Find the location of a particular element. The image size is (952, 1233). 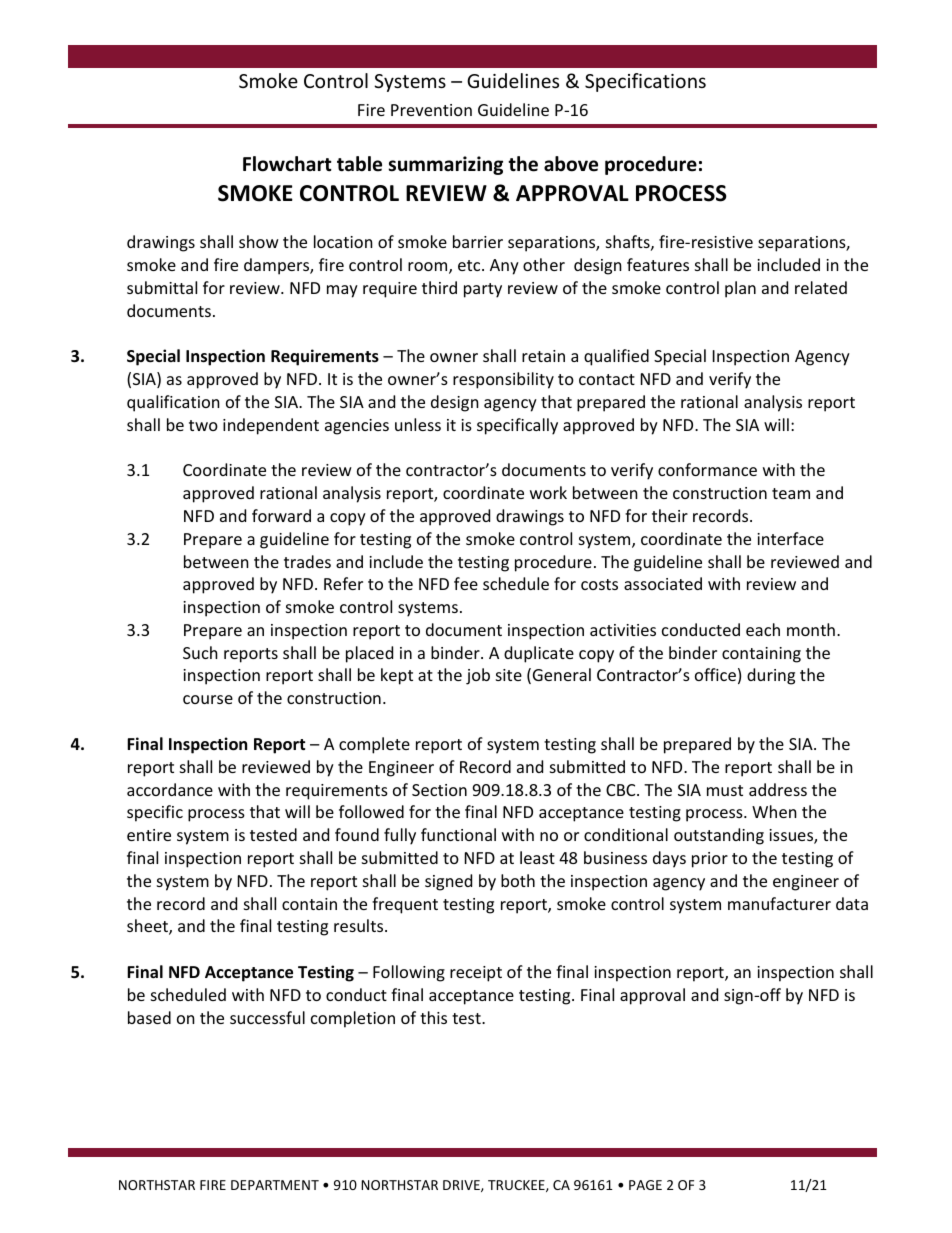

Flowchart is located at coordinates (287, 164).
